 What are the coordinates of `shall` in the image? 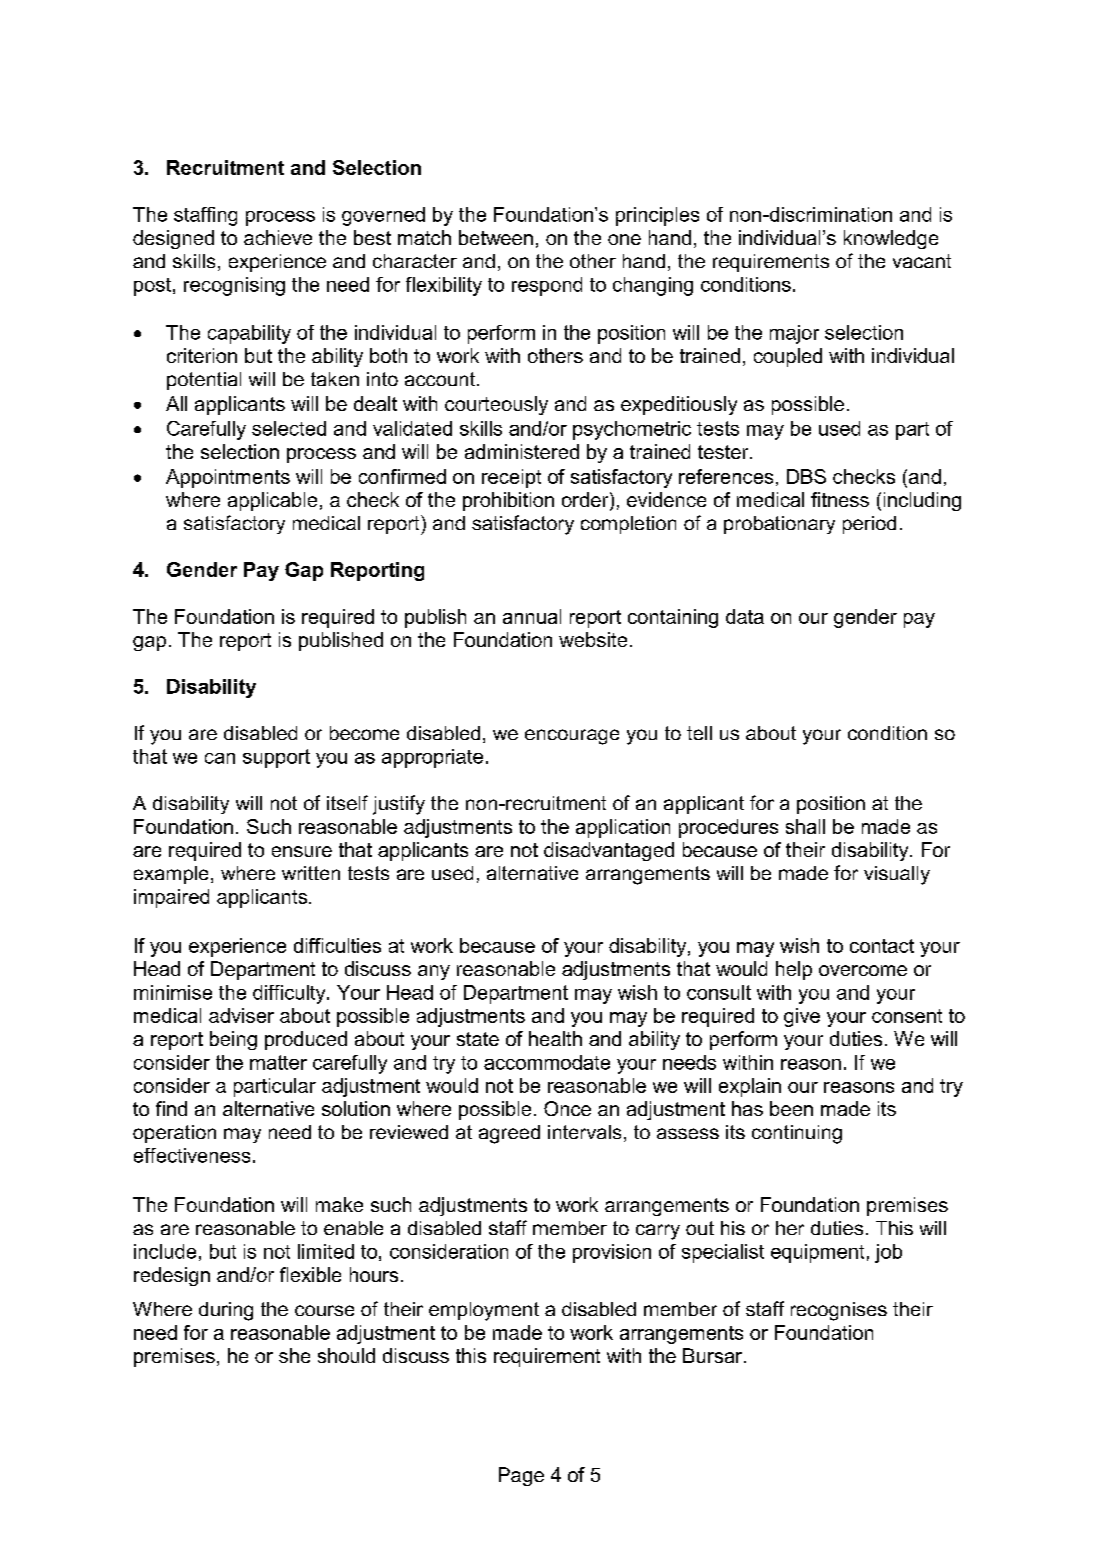 It's located at (805, 826).
